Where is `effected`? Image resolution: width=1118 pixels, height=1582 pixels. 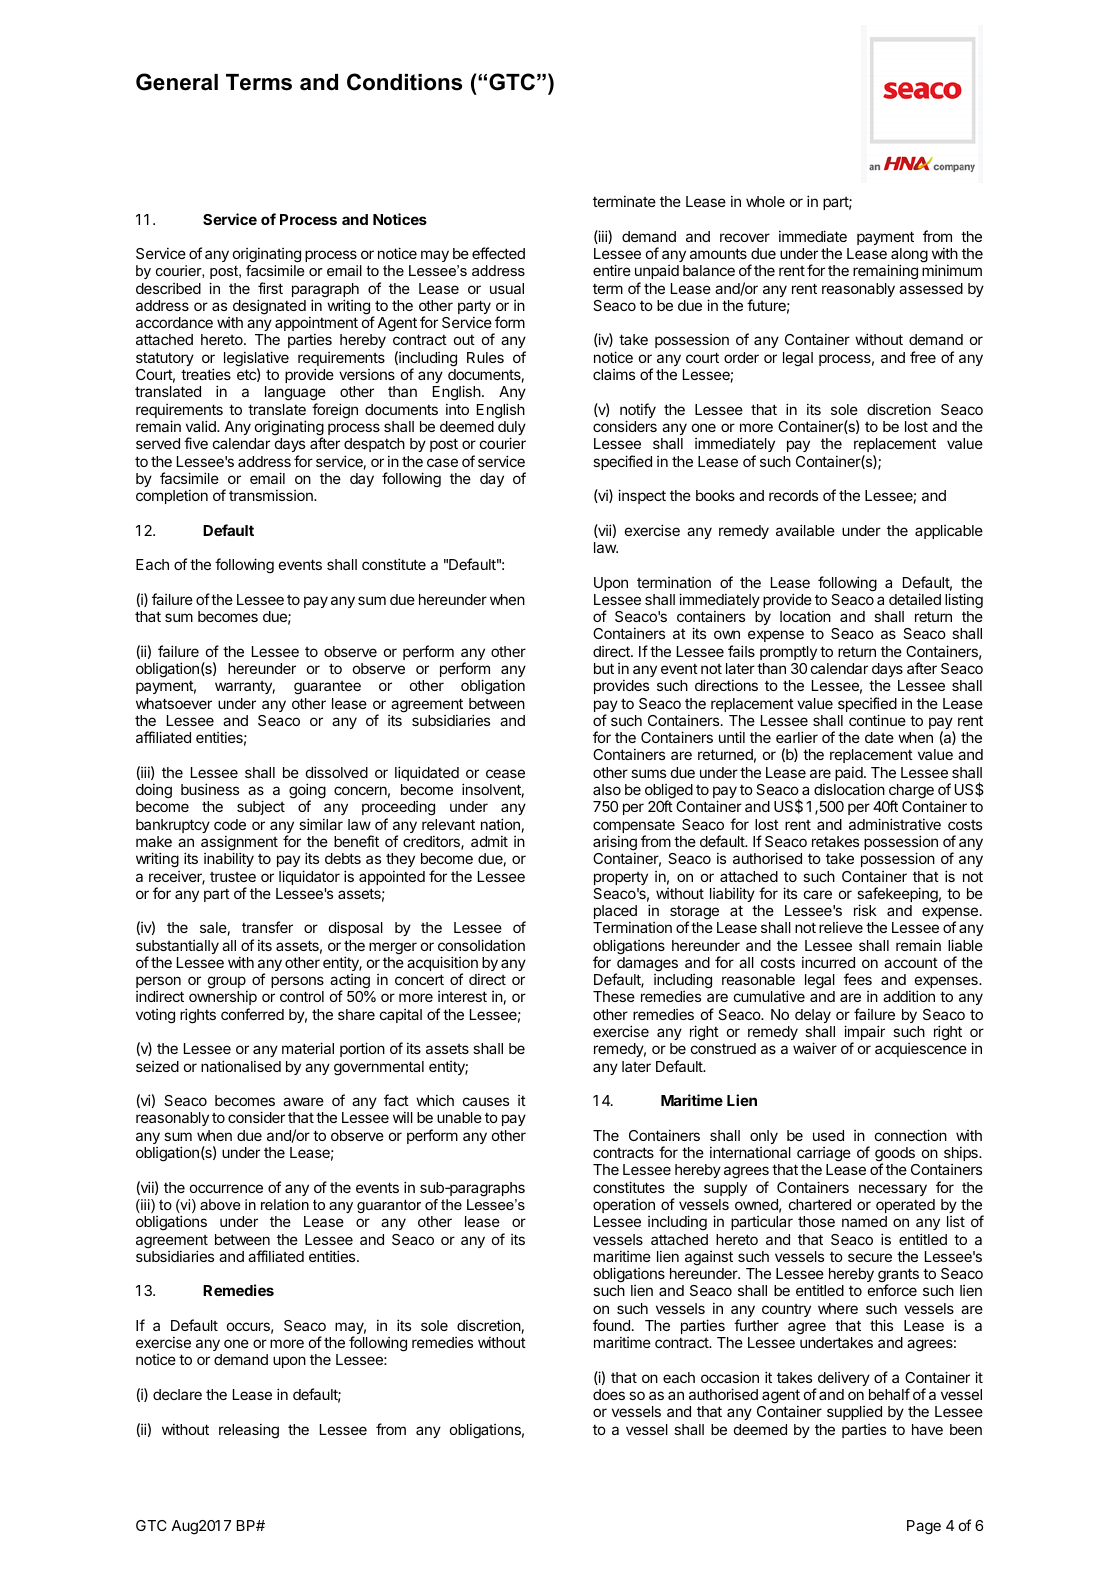 effected is located at coordinates (498, 253).
